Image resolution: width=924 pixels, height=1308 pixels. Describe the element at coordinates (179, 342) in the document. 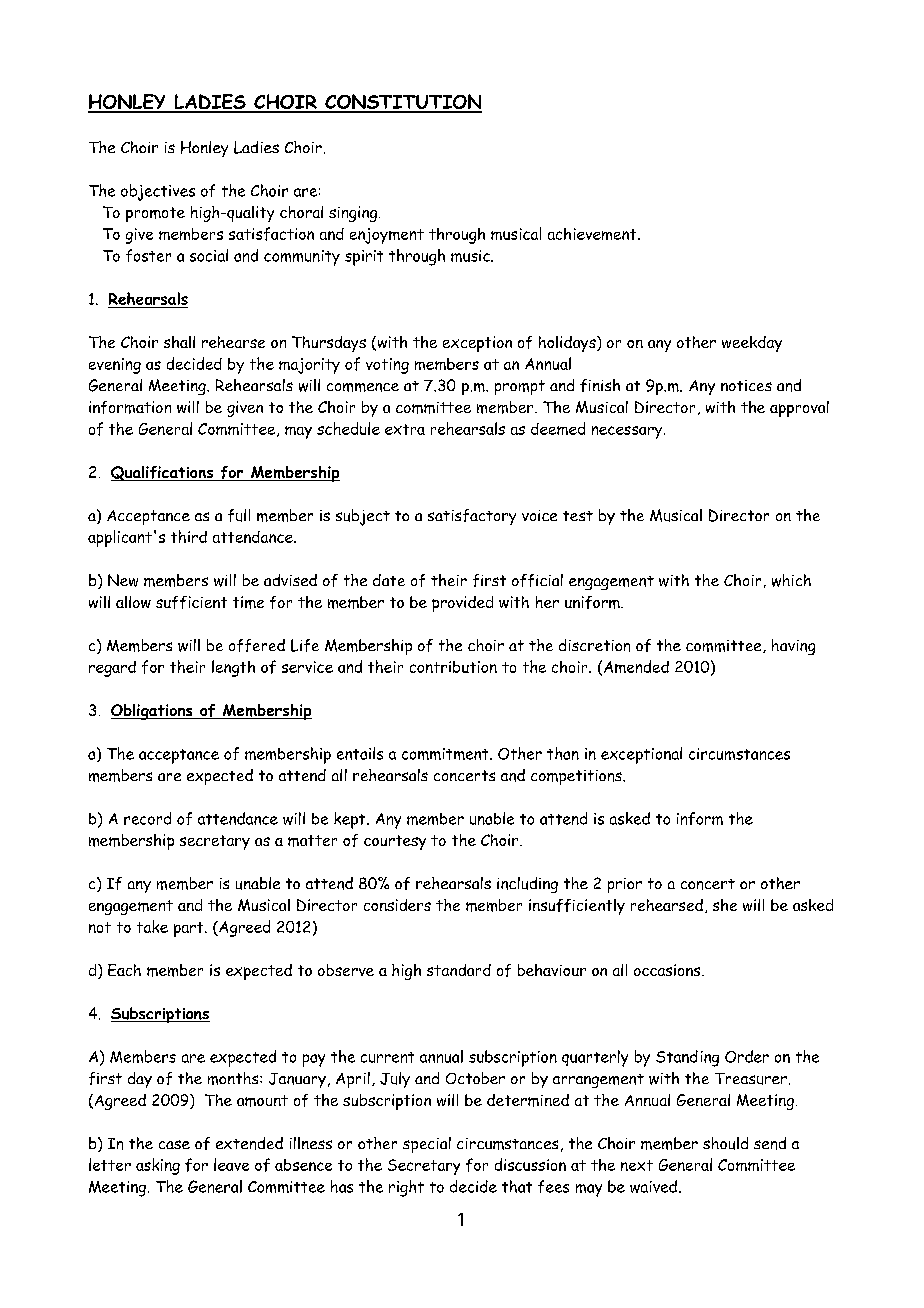

I see `shall` at that location.
